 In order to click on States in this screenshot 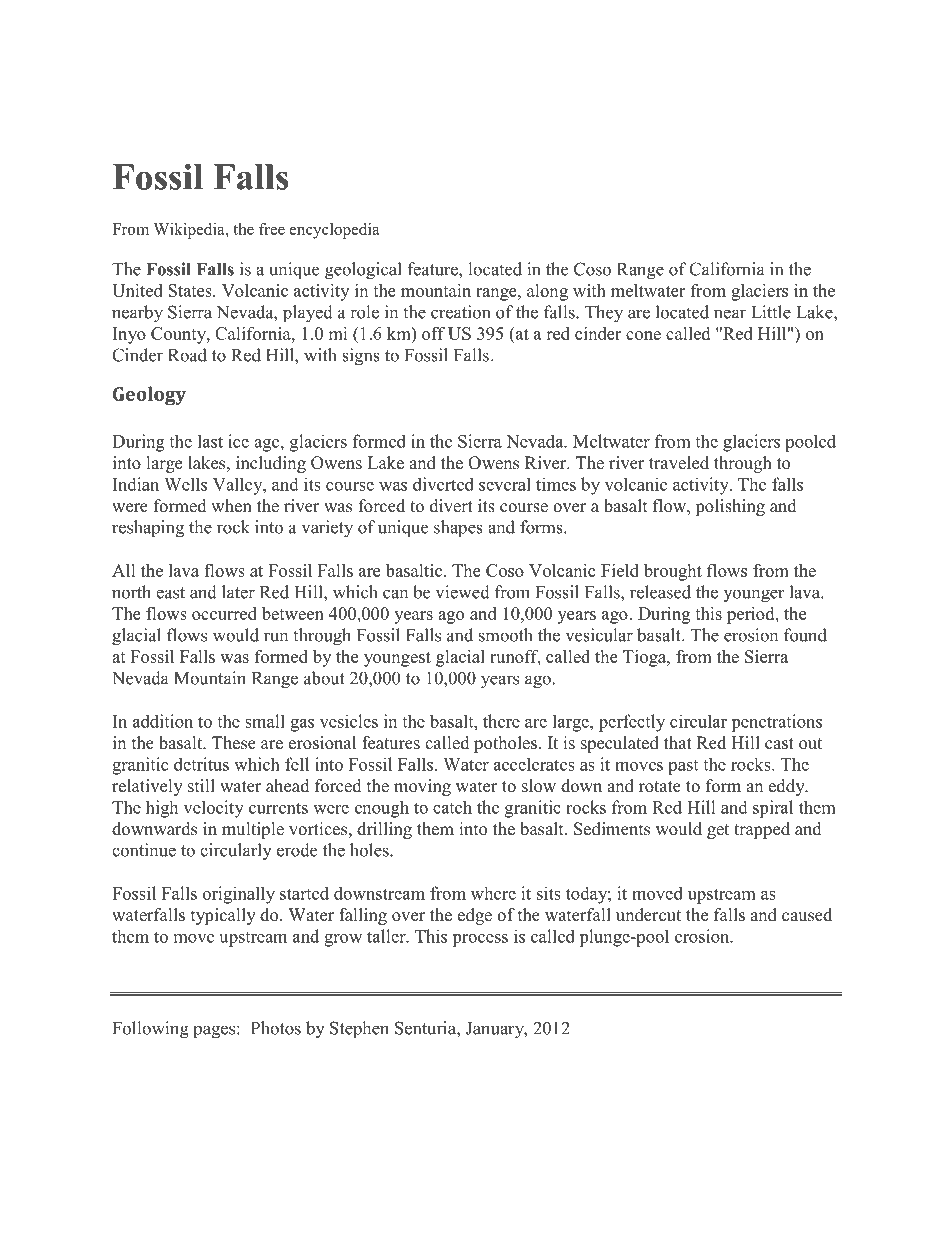, I will do `click(191, 290)`.
